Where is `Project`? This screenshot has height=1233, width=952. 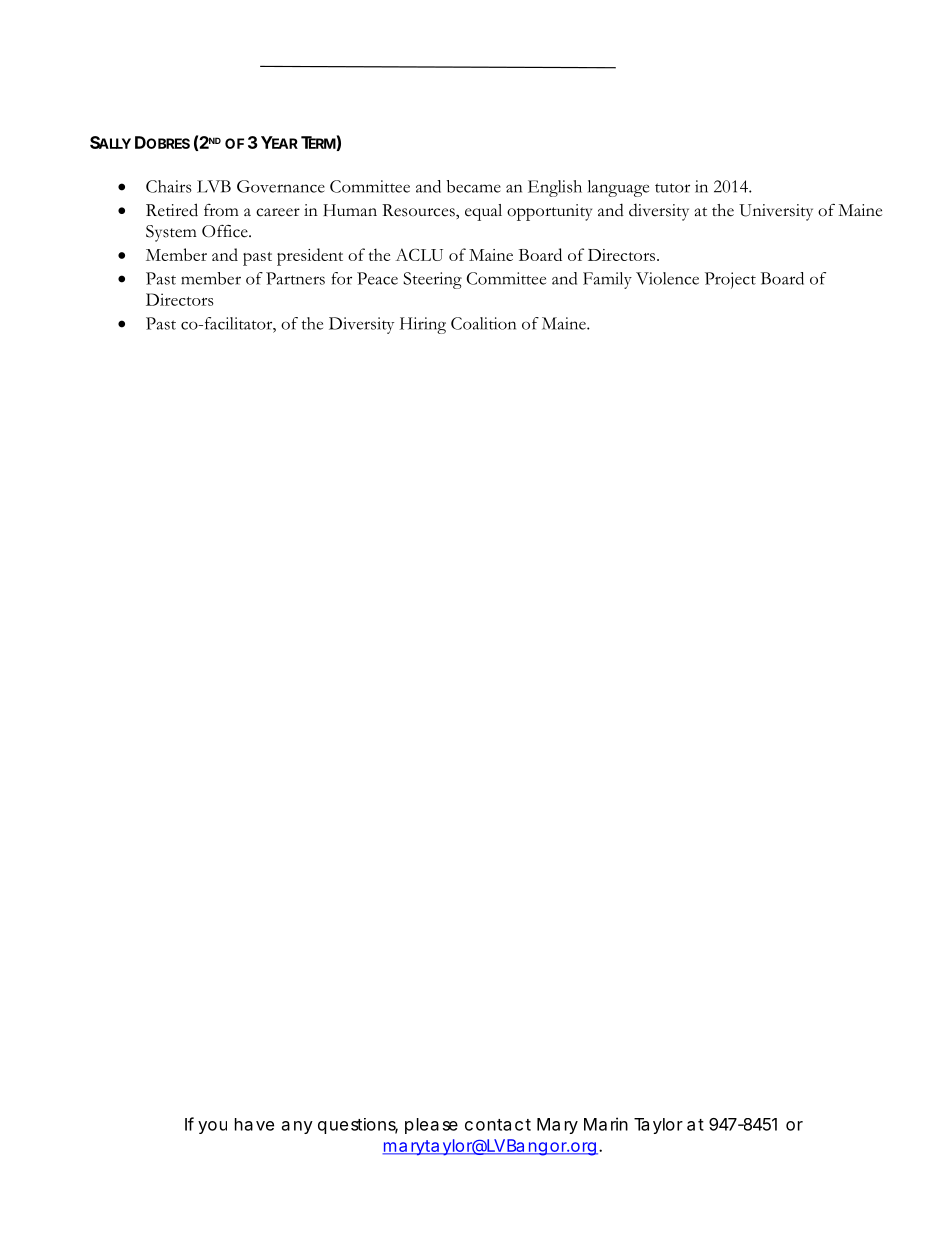 Project is located at coordinates (730, 280).
